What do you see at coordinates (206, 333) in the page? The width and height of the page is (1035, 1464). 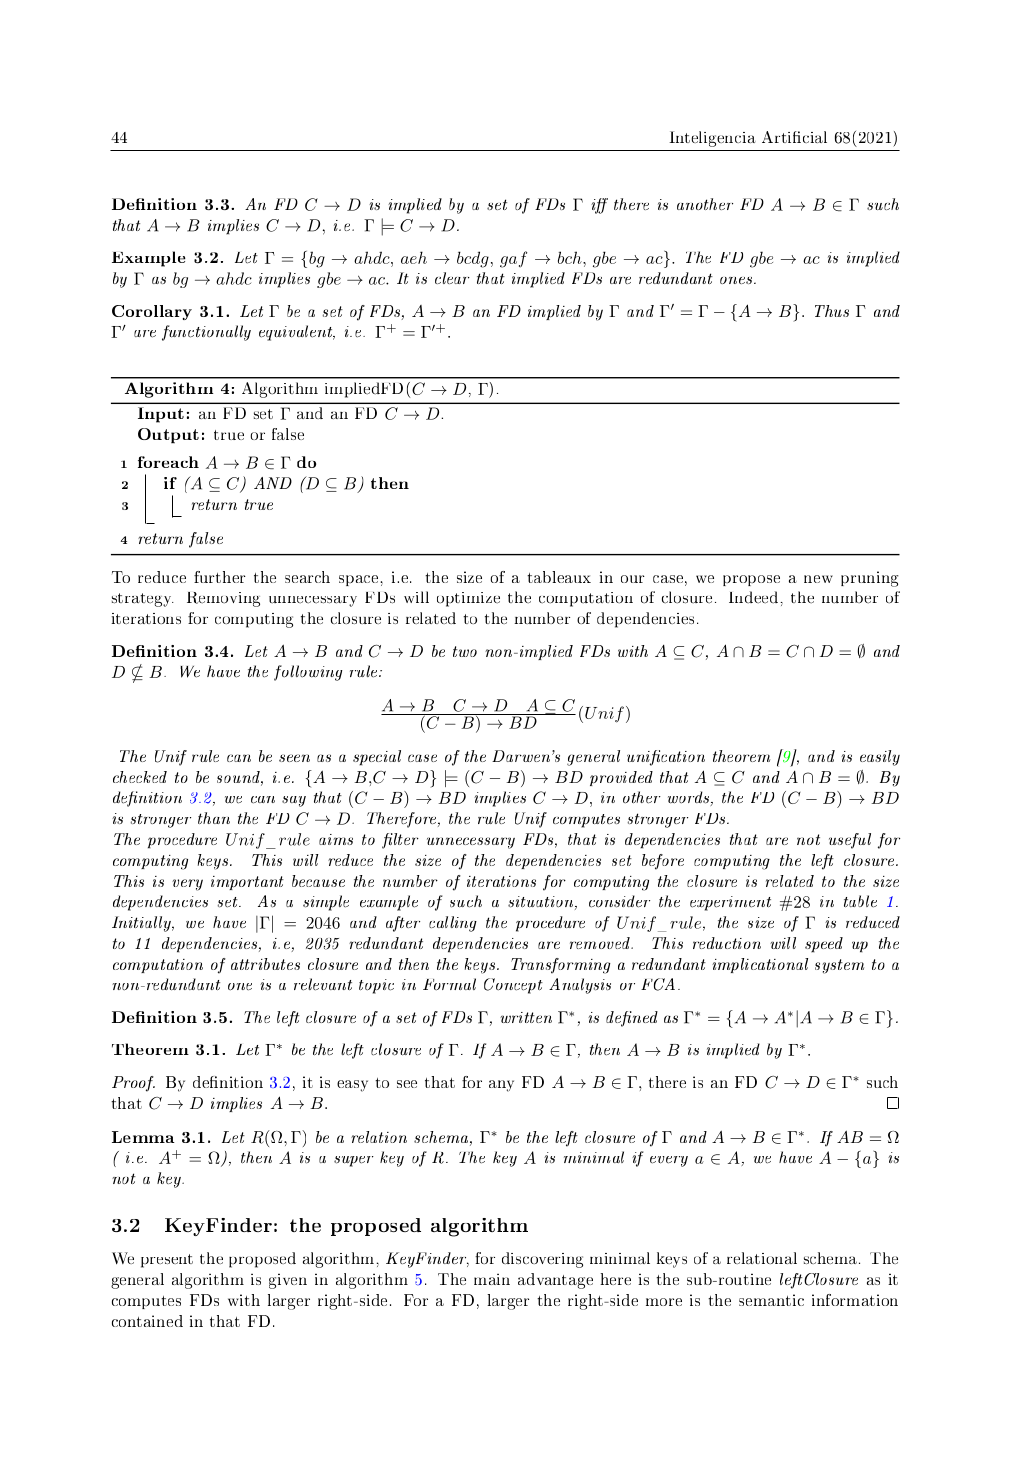 I see `functionally` at bounding box center [206, 333].
